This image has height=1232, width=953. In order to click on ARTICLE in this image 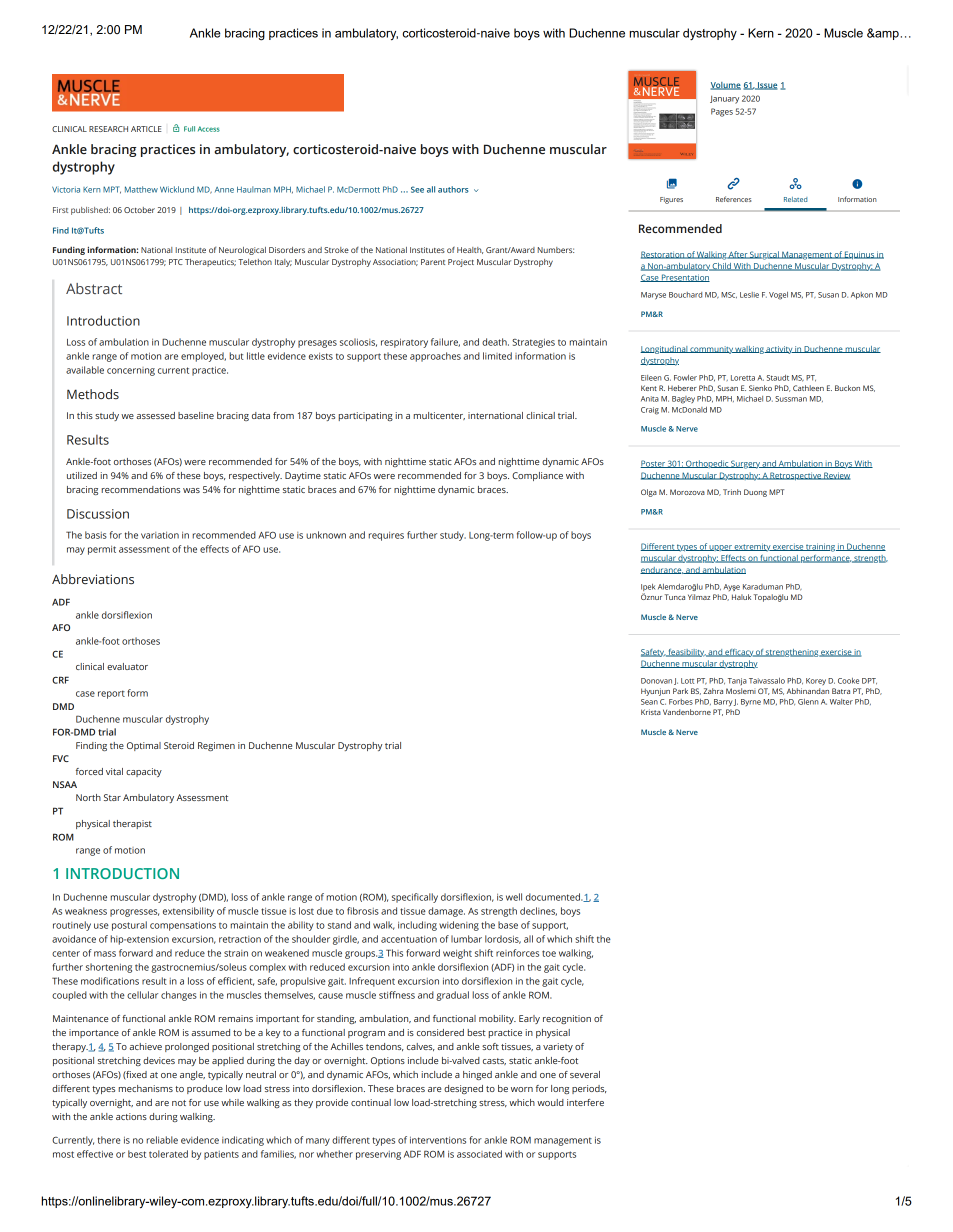, I will do `click(146, 129)`.
